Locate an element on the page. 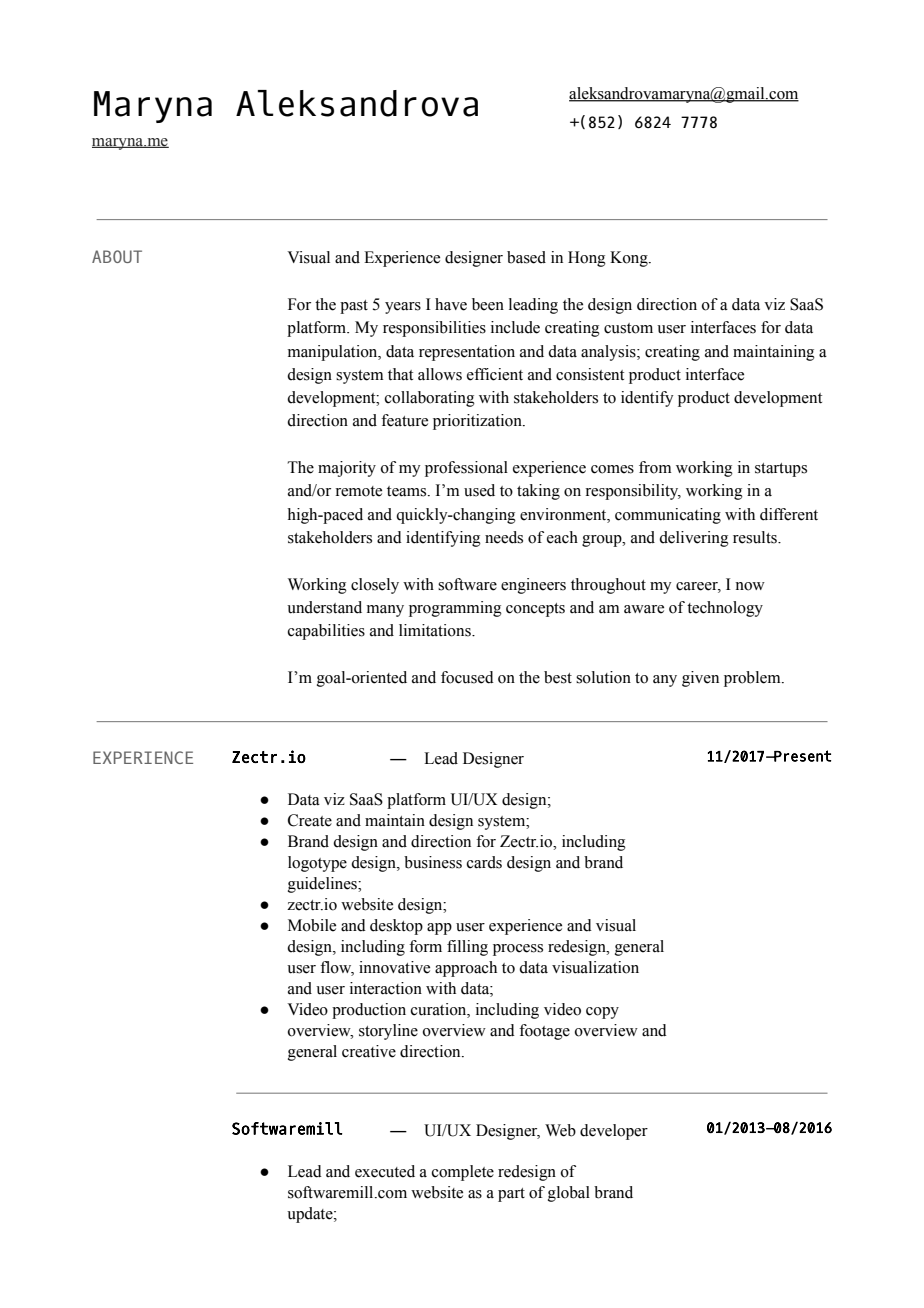  programming is located at coordinates (455, 609).
